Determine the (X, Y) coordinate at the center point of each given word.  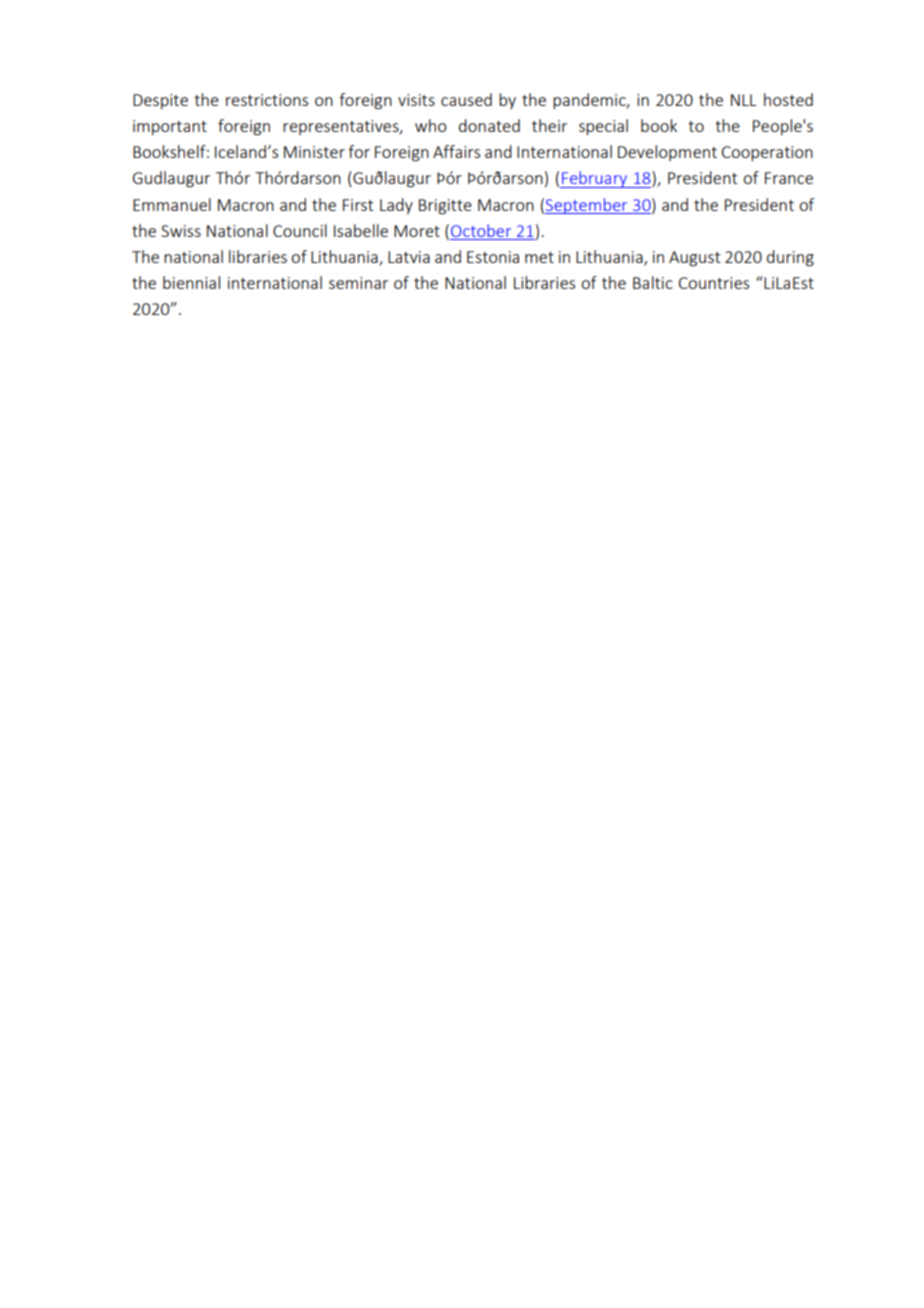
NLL (744, 100)
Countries (714, 283)
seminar (358, 283)
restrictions (267, 100)
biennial (191, 282)
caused (466, 99)
